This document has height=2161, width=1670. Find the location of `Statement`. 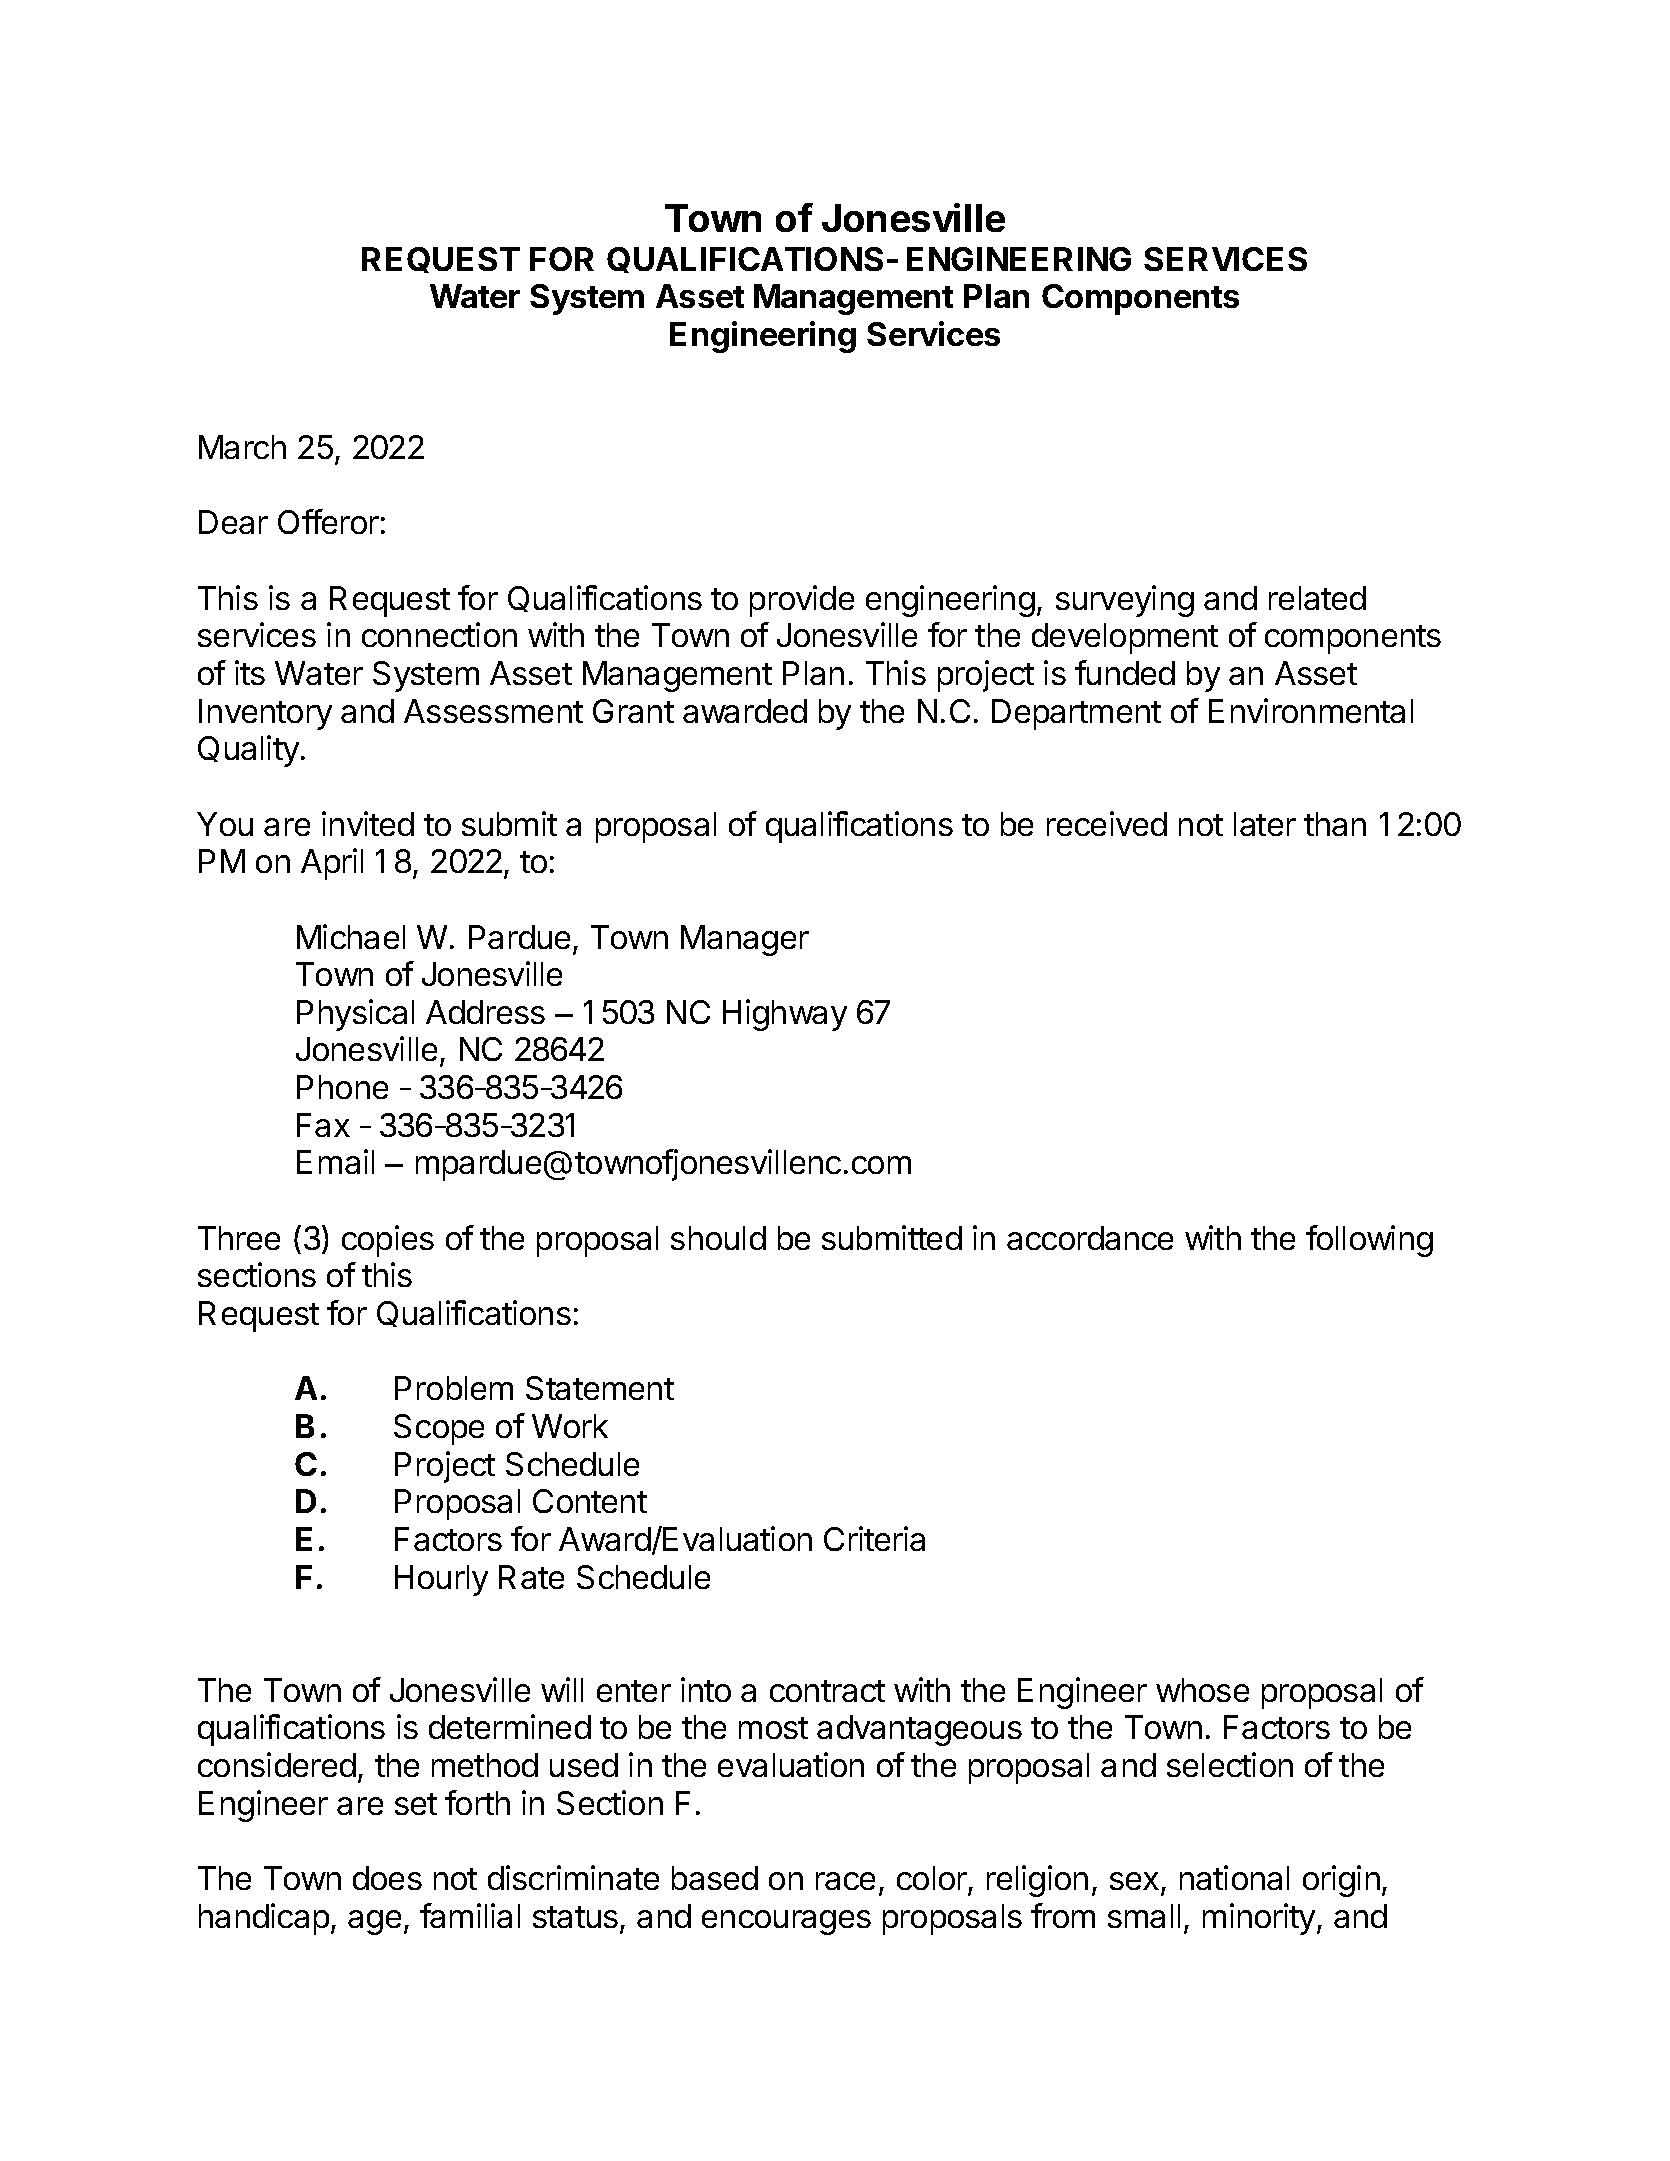

Statement is located at coordinates (600, 1388).
